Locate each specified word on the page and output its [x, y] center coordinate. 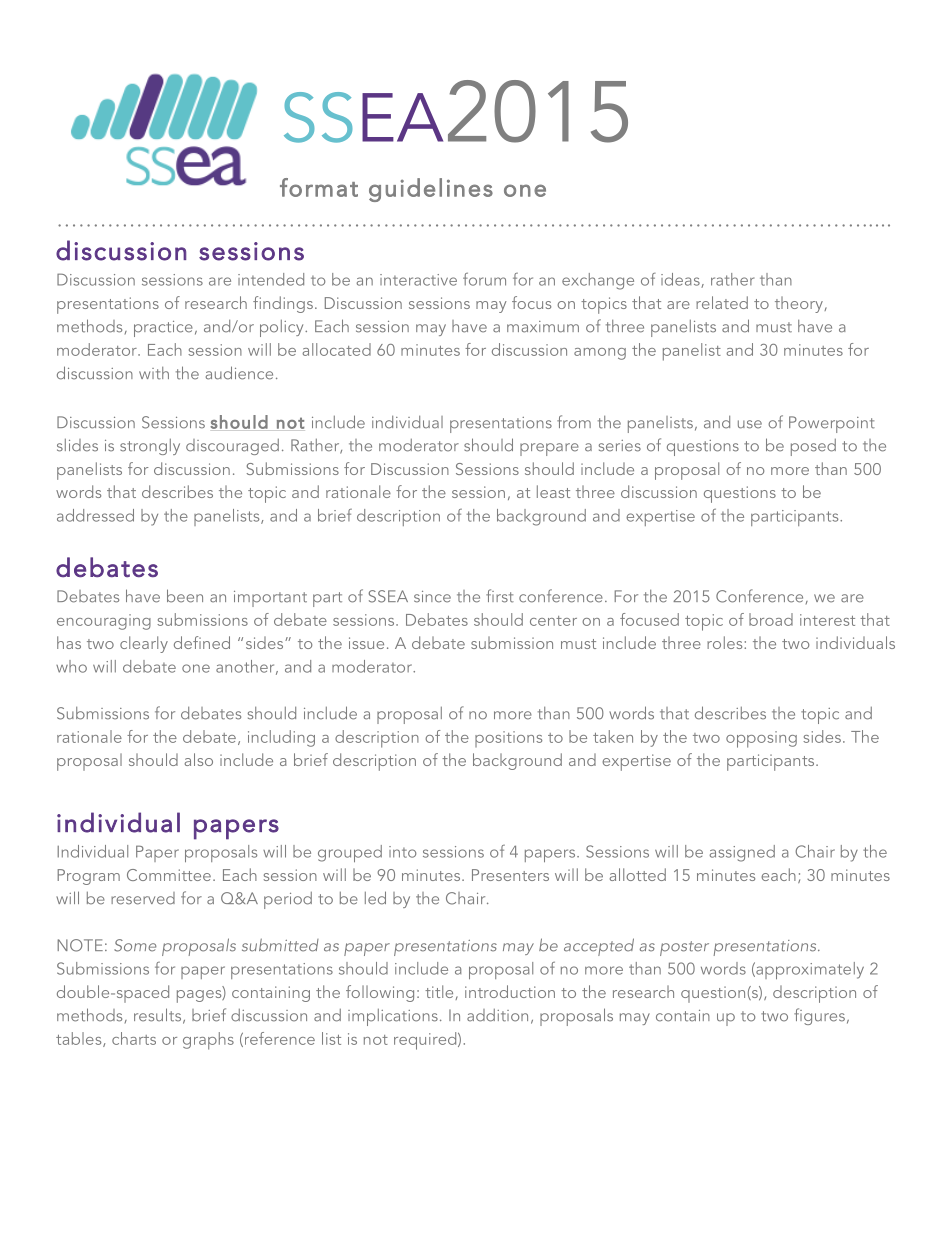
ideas [681, 280]
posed [813, 447]
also [199, 759]
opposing [761, 739]
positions [508, 739]
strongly [150, 447]
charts [134, 1038]
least [553, 491]
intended [271, 279]
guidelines [431, 190]
